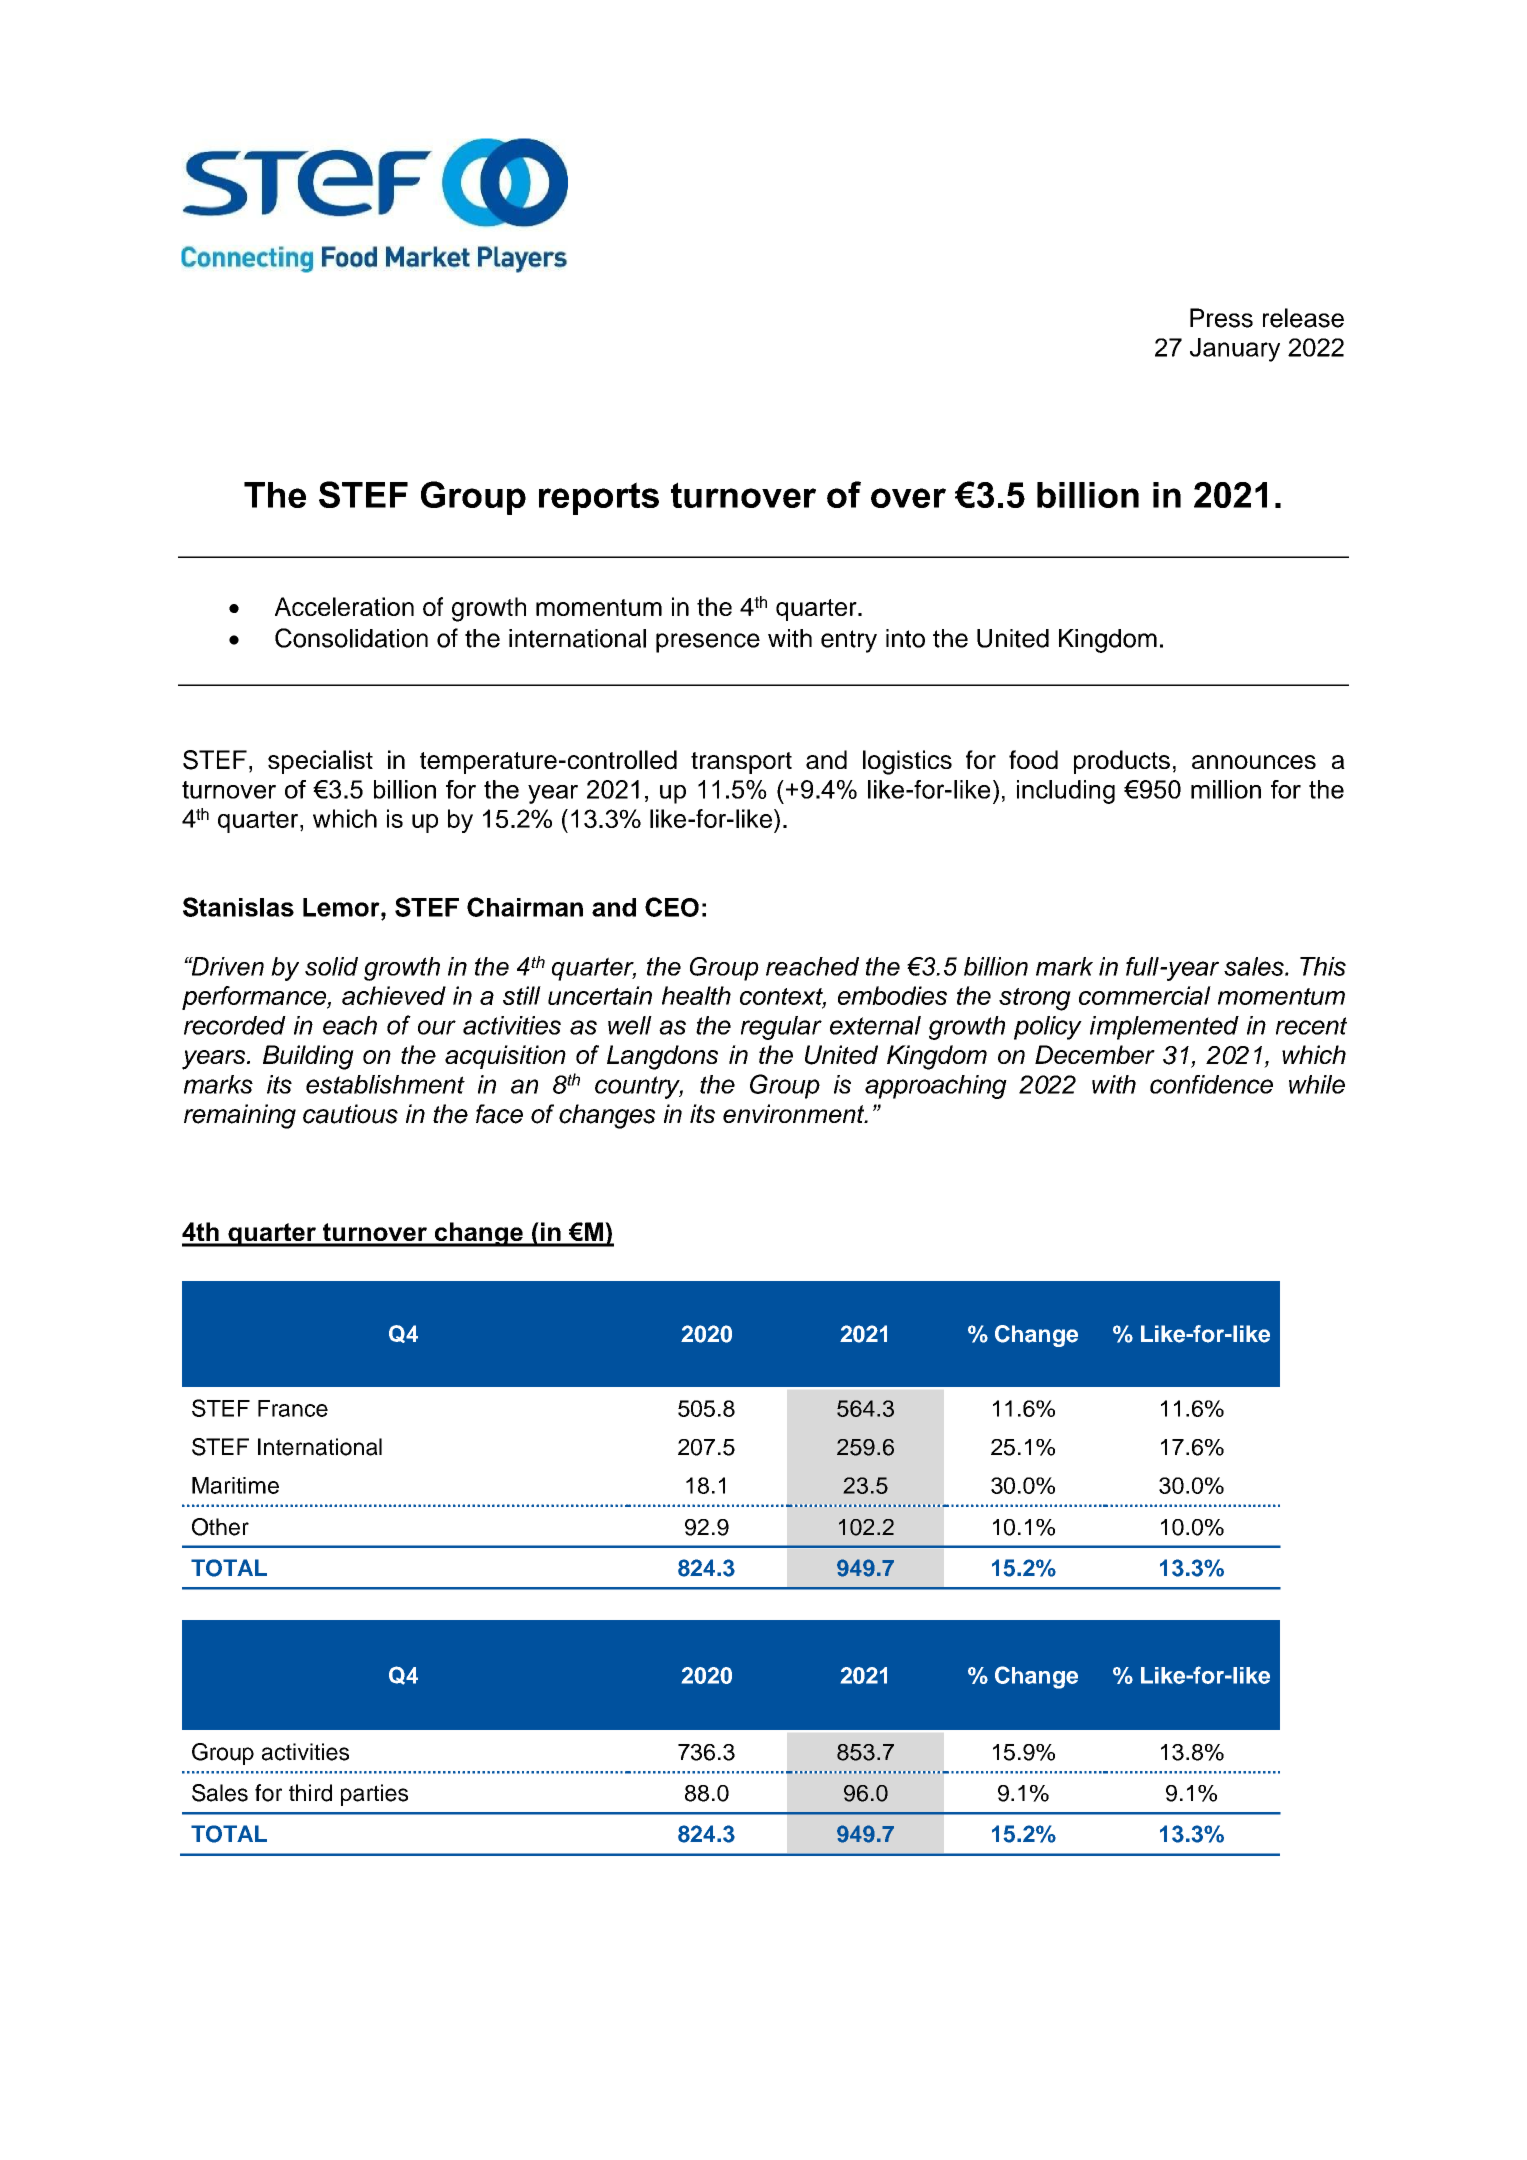 The height and width of the screenshot is (2160, 1527). Describe the element at coordinates (1235, 350) in the screenshot. I see `January` at that location.
